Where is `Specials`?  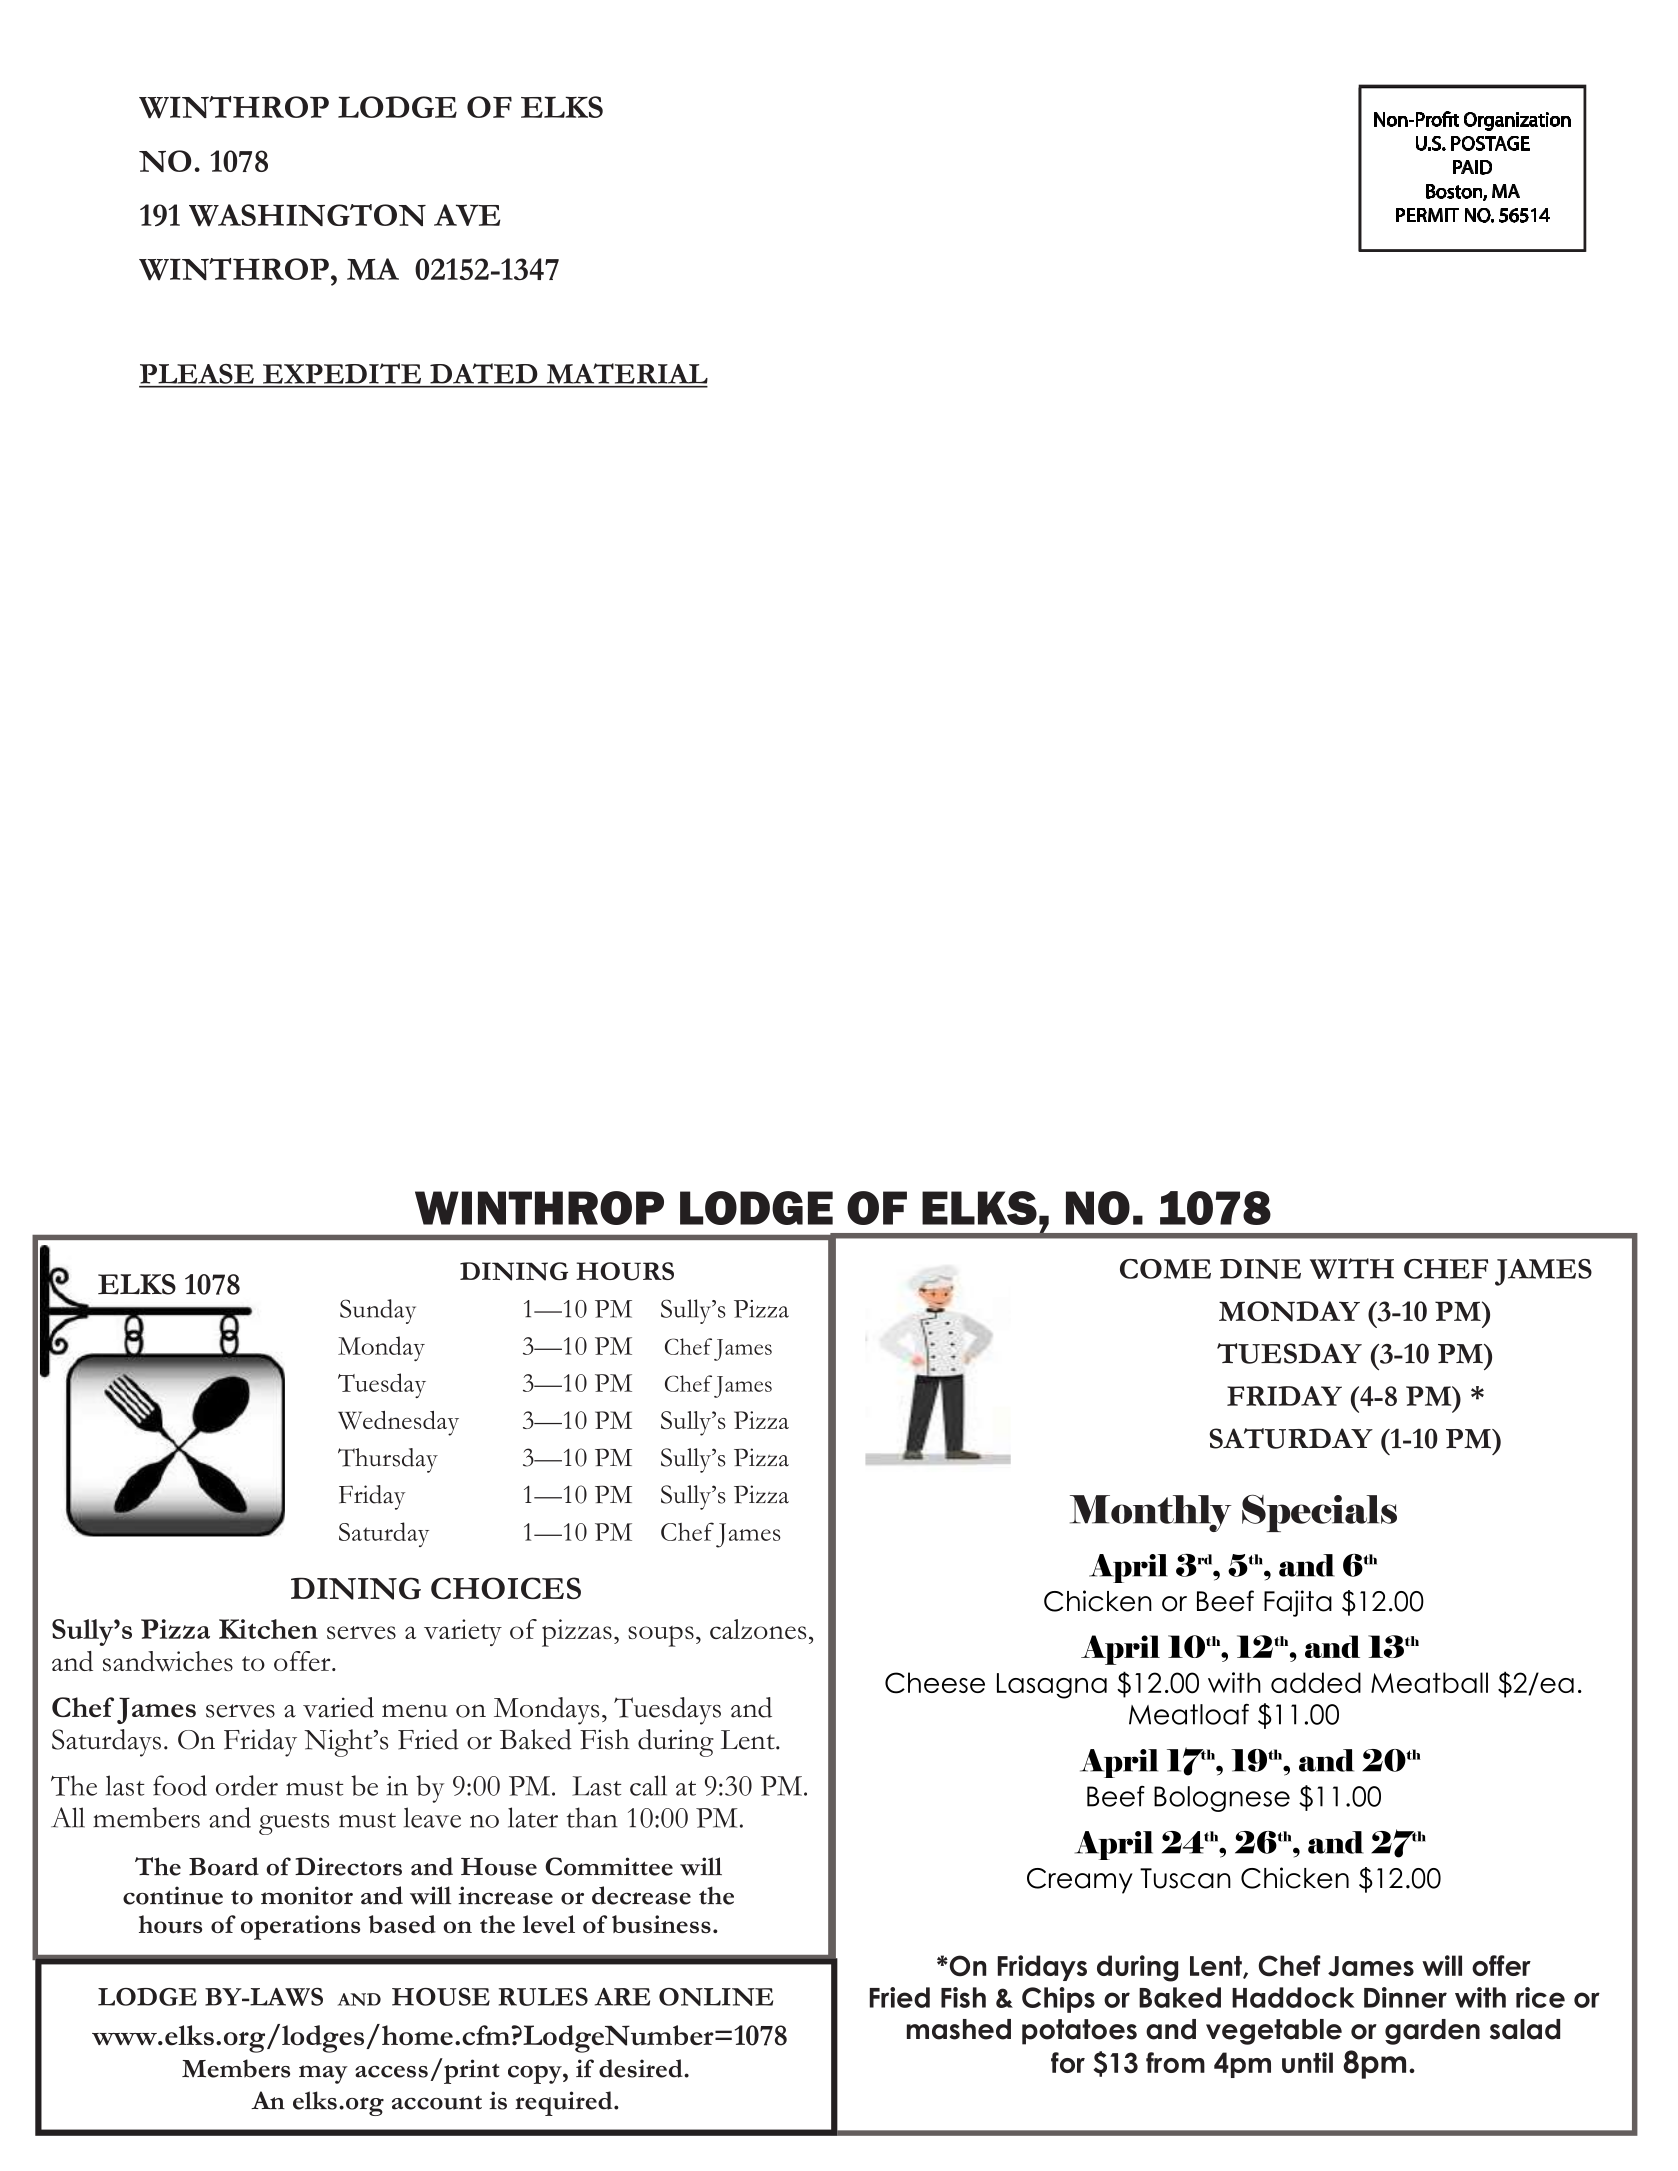
Specials is located at coordinates (1319, 1513).
